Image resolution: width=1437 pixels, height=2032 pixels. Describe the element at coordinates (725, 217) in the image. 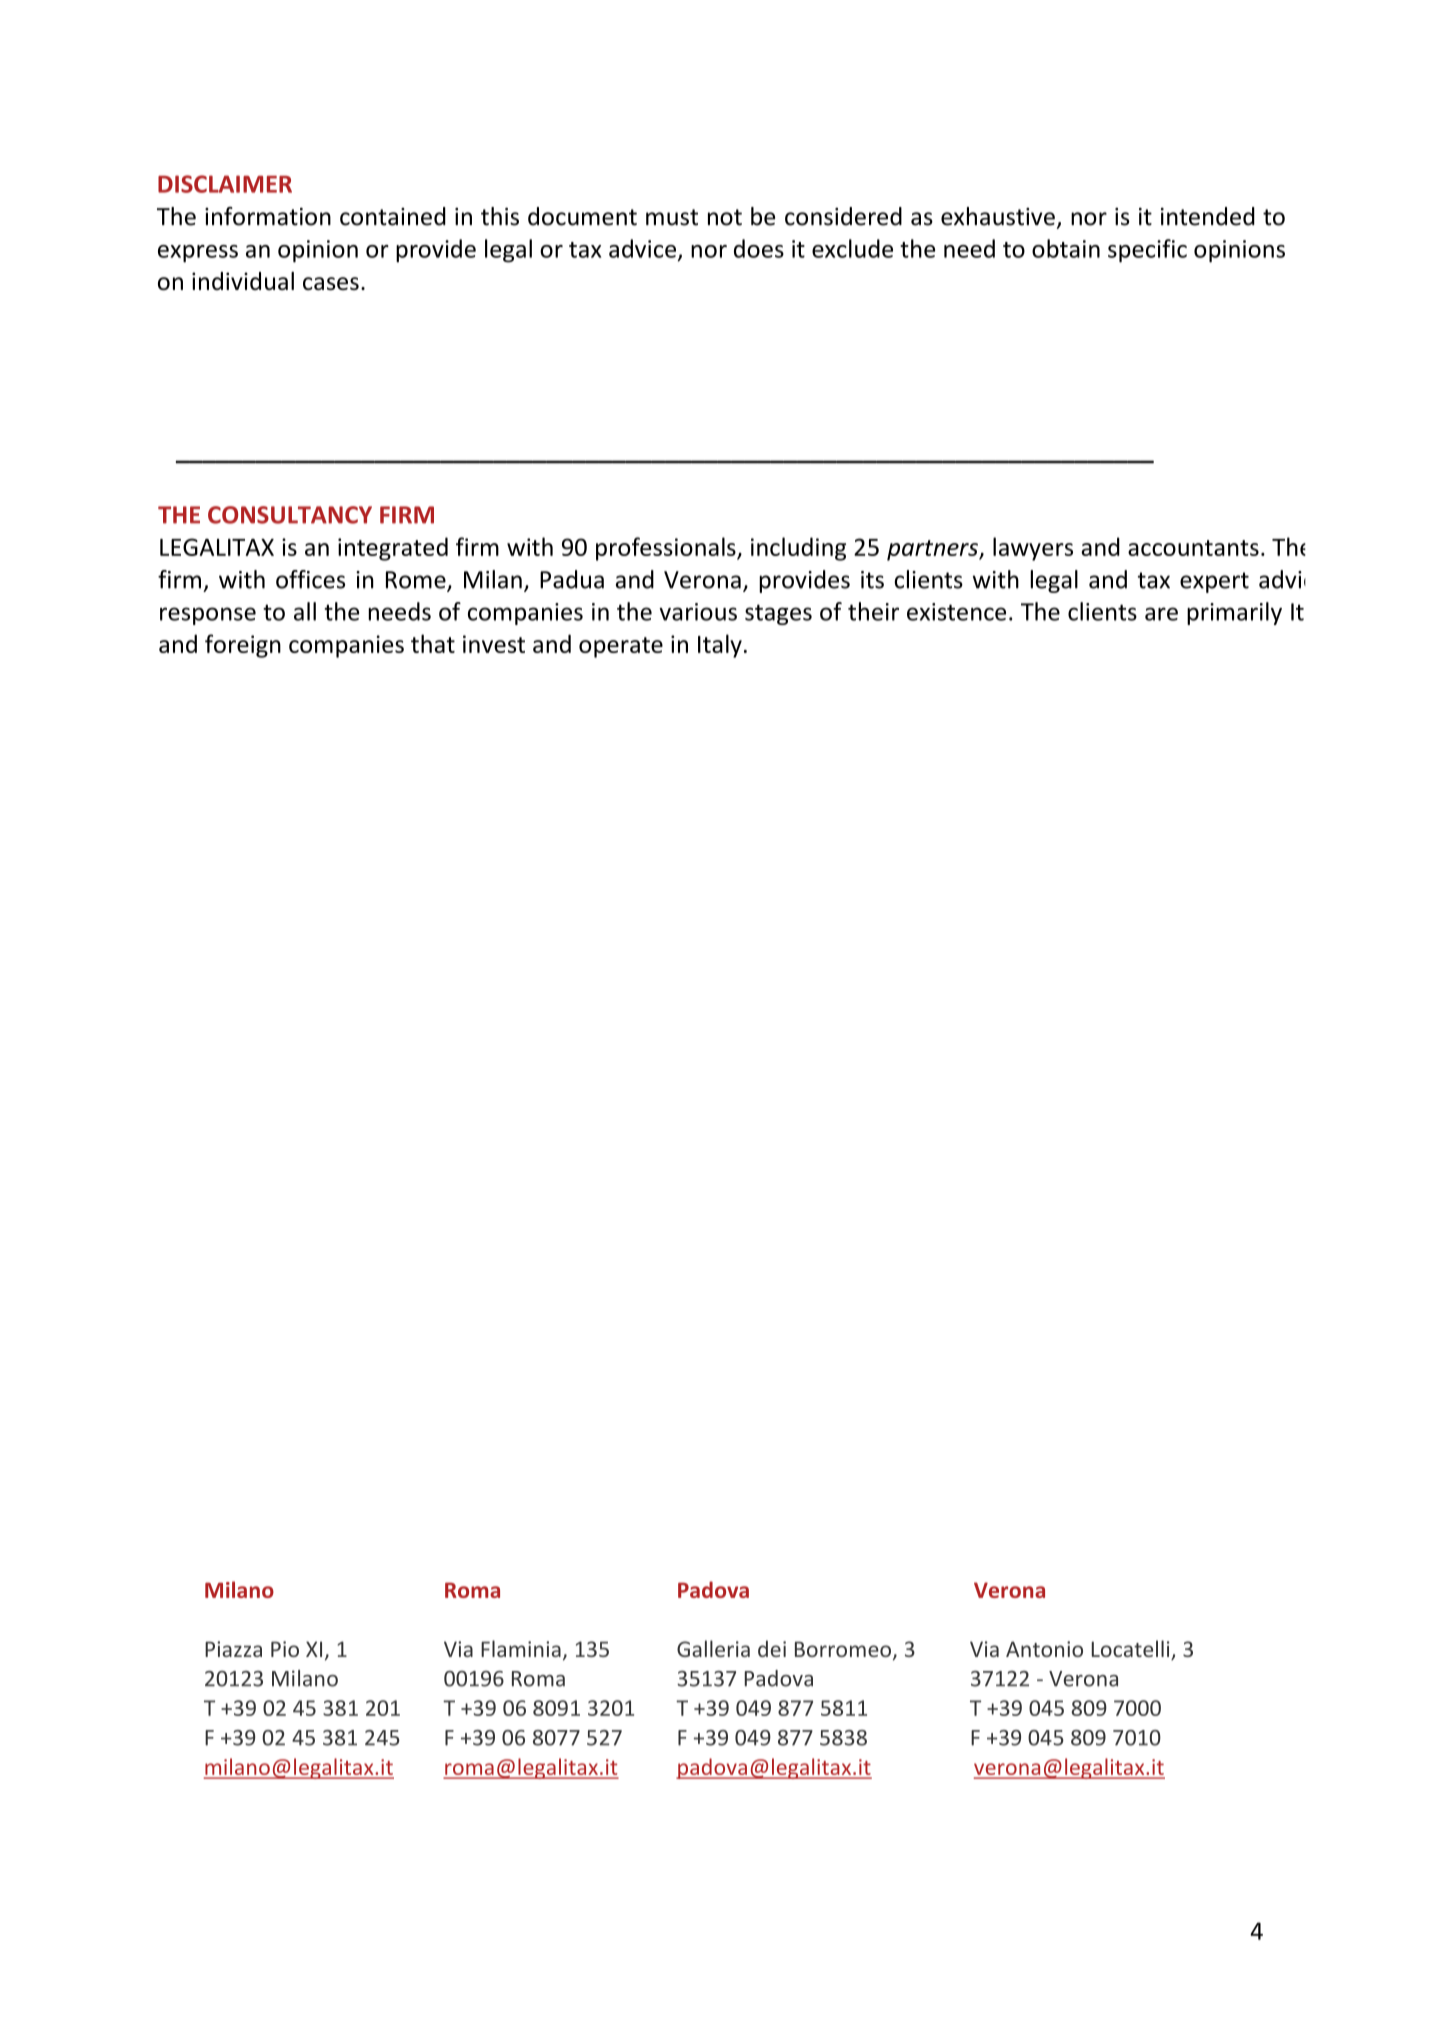

I see `not` at that location.
